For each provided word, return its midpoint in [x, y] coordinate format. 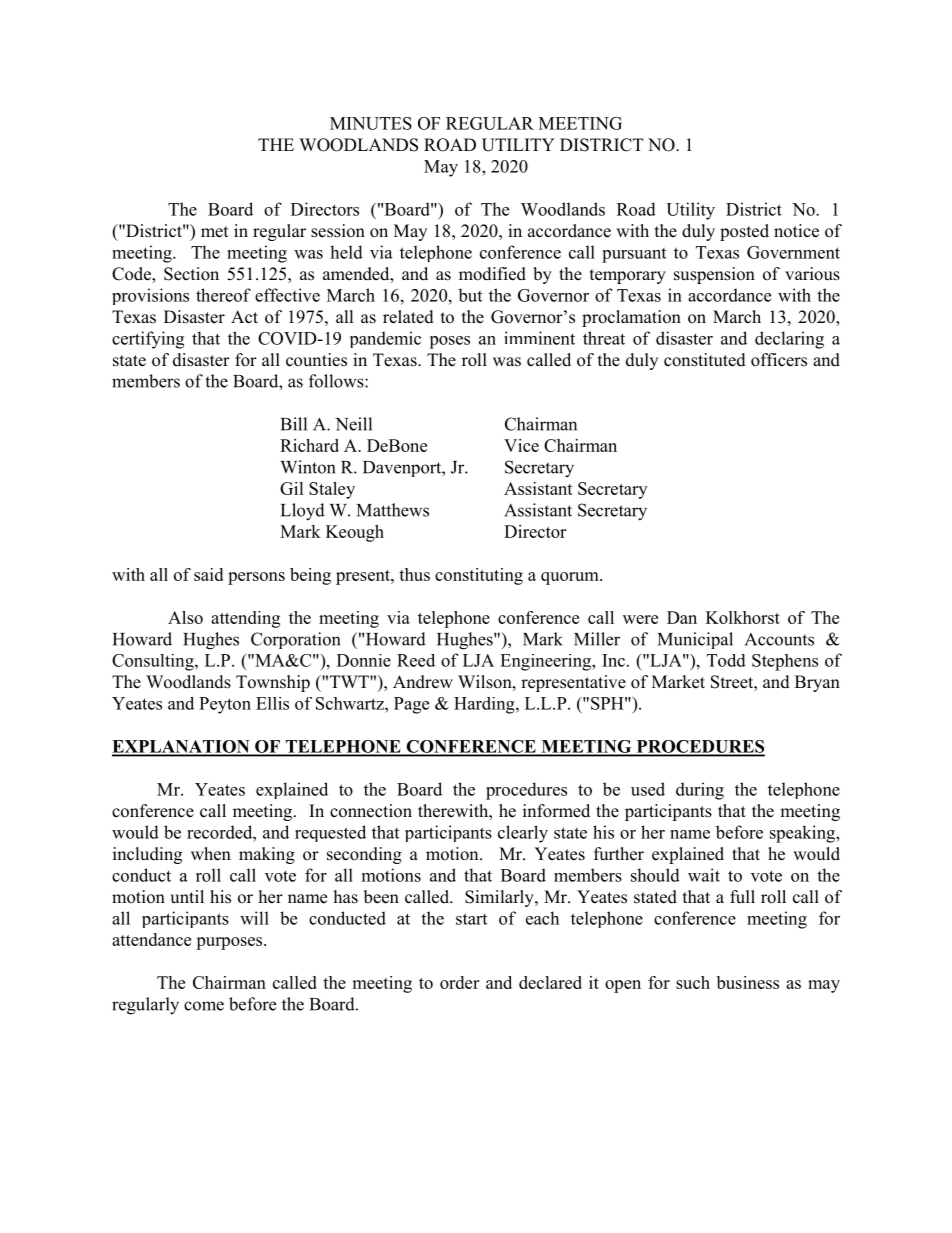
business [748, 982]
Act [244, 317]
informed [556, 811]
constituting [479, 576]
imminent [539, 338]
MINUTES [371, 123]
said [208, 574]
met [214, 232]
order [459, 982]
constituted [705, 360]
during [700, 791]
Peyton [225, 705]
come [204, 1006]
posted [744, 232]
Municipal [695, 640]
